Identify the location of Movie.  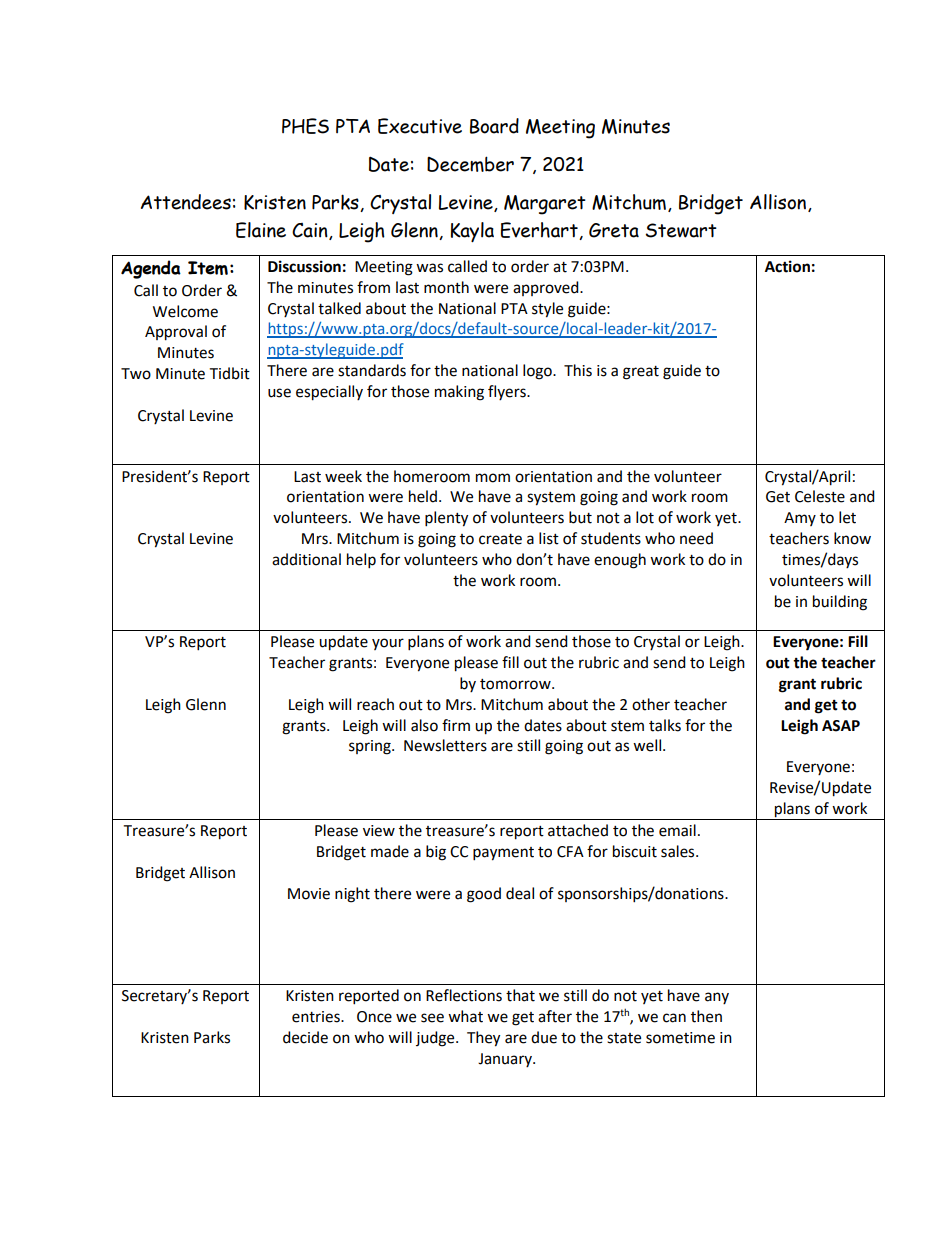
(309, 894).
